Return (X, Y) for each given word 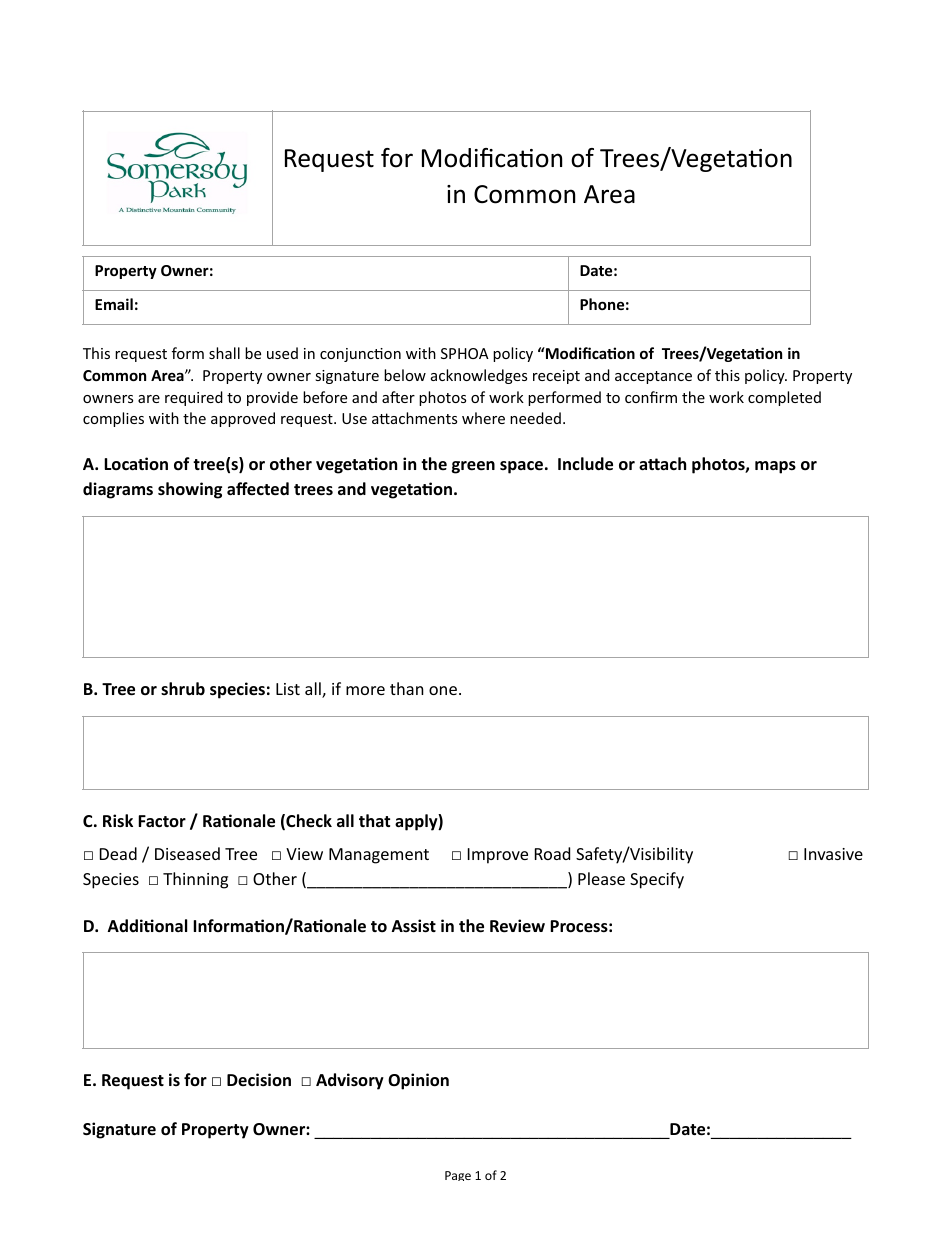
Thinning (195, 880)
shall (224, 353)
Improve (498, 856)
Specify (657, 880)
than (407, 688)
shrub (183, 688)
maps (775, 467)
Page (458, 1176)
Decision (259, 1079)
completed (784, 398)
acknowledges (479, 376)
